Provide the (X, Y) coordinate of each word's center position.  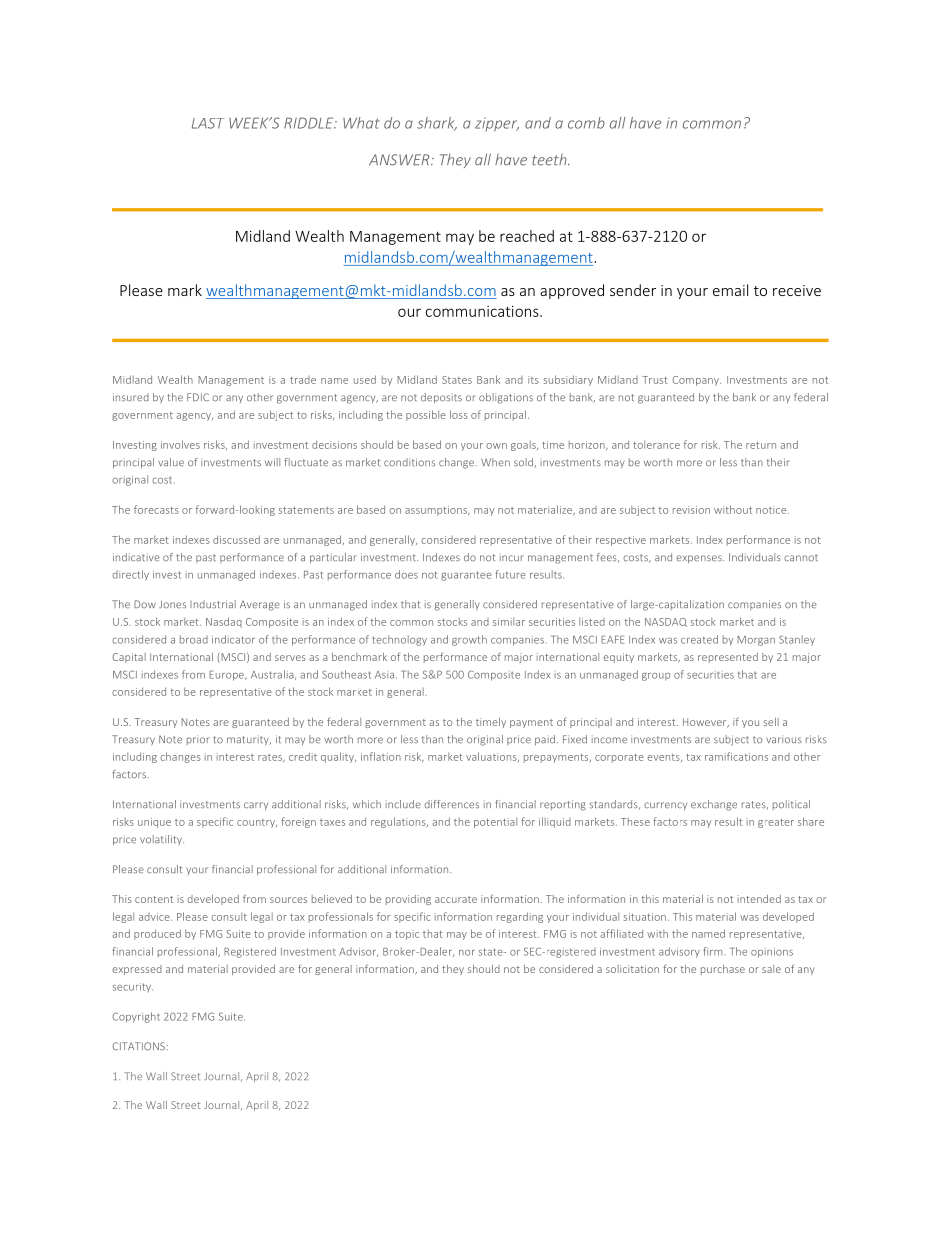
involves (180, 444)
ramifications (736, 756)
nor (467, 953)
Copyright (136, 1017)
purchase (723, 970)
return (761, 445)
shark (437, 124)
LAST (208, 123)
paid (545, 740)
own (496, 446)
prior (198, 740)
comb (586, 123)
